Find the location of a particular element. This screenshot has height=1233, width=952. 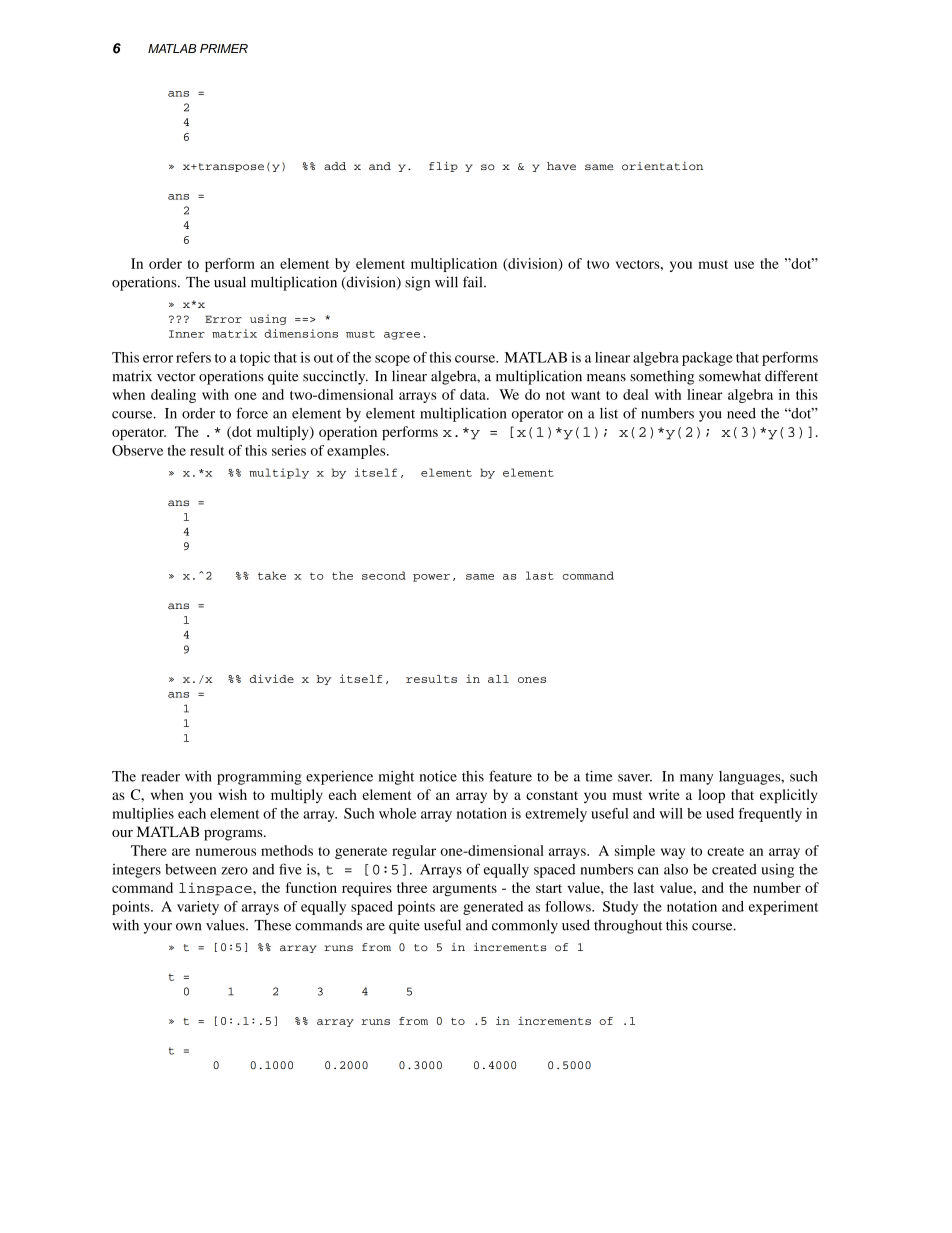

usual is located at coordinates (230, 282).
